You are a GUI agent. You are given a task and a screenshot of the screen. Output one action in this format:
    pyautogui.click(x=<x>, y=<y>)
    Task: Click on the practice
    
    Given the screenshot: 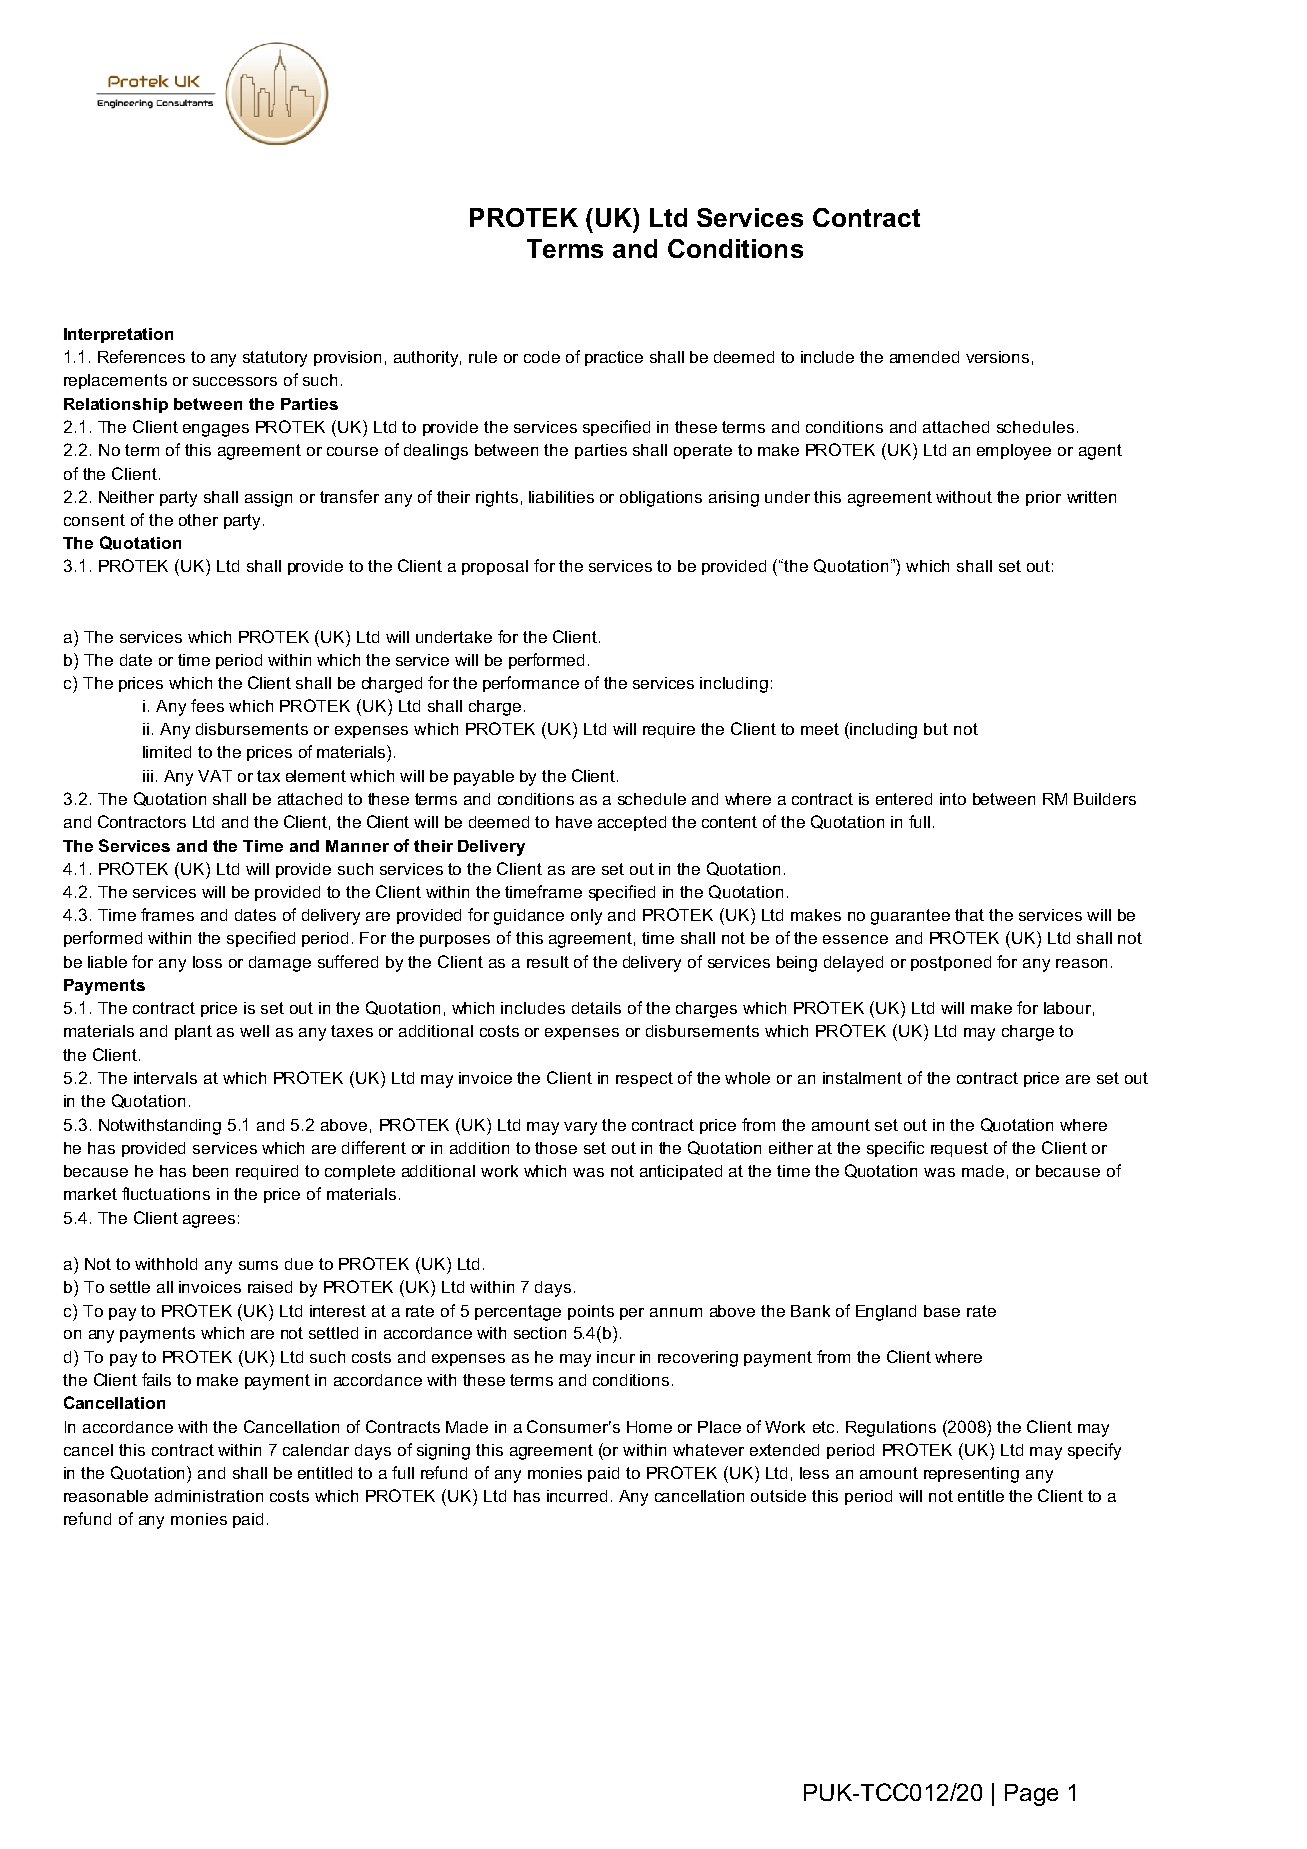 What is the action you would take?
    pyautogui.click(x=614, y=358)
